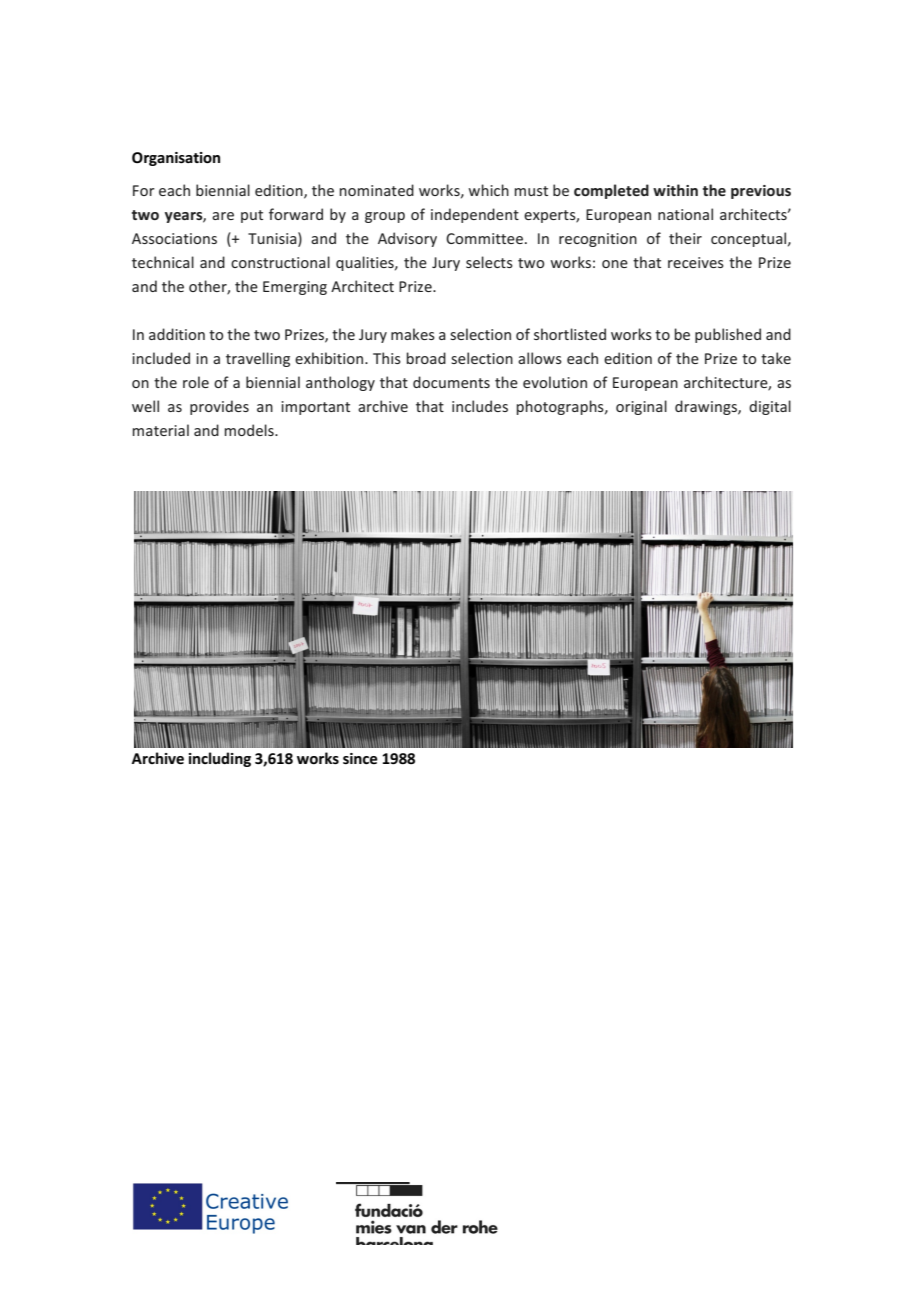 This screenshot has height=1308, width=924. Describe the element at coordinates (675, 190) in the screenshot. I see `within` at that location.
